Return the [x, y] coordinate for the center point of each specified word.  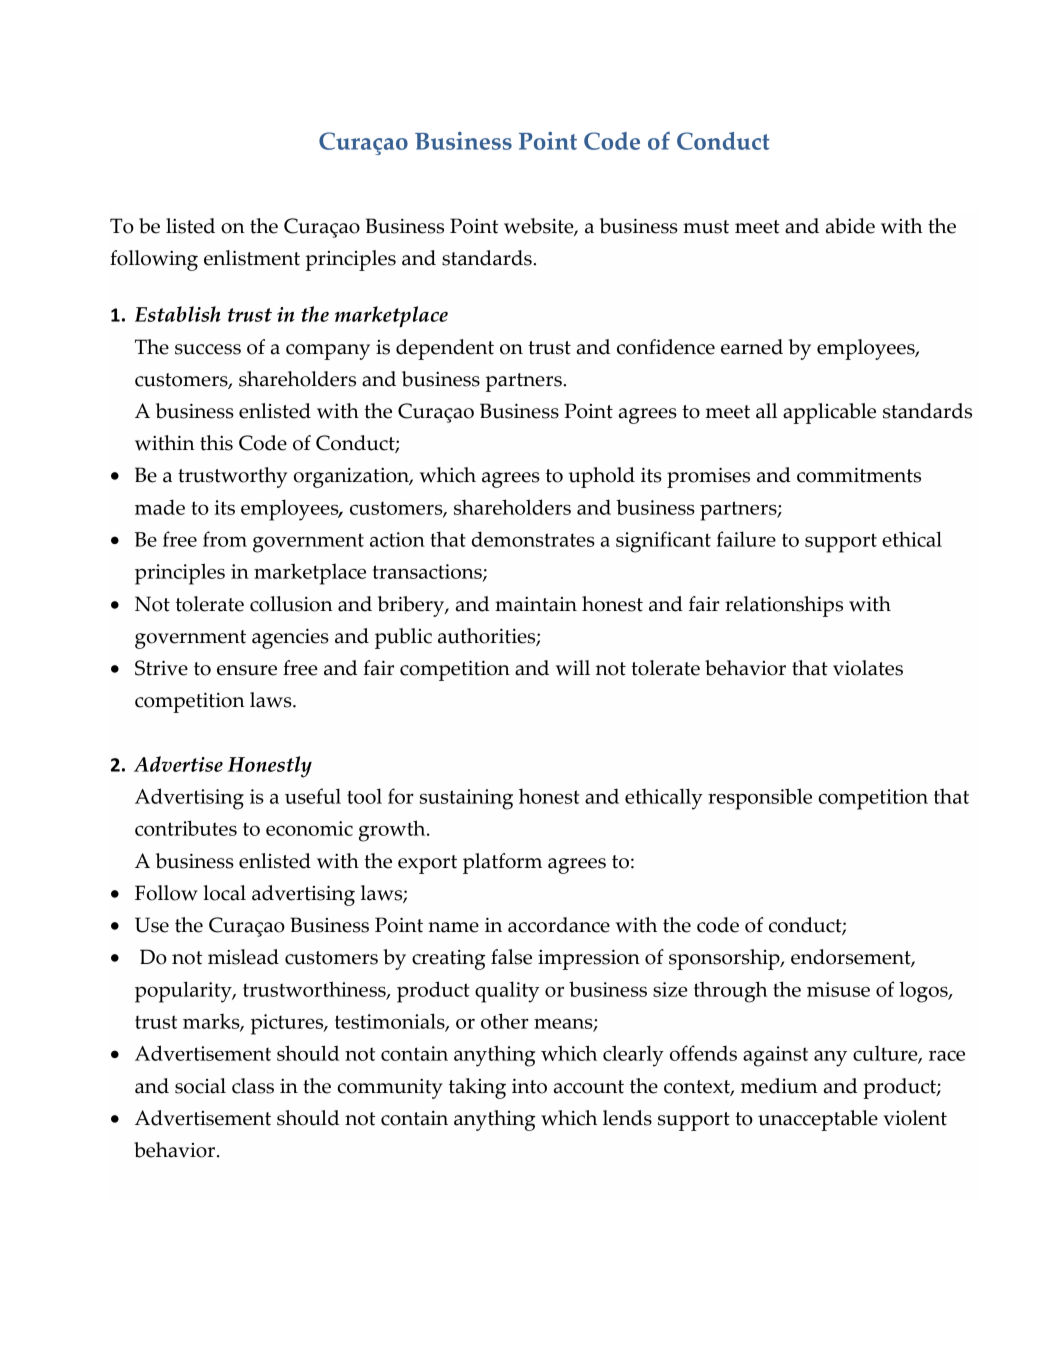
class [253, 1086]
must [706, 227]
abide [850, 226]
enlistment [252, 258]
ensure [247, 670]
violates [868, 668]
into [529, 1086]
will [573, 668]
